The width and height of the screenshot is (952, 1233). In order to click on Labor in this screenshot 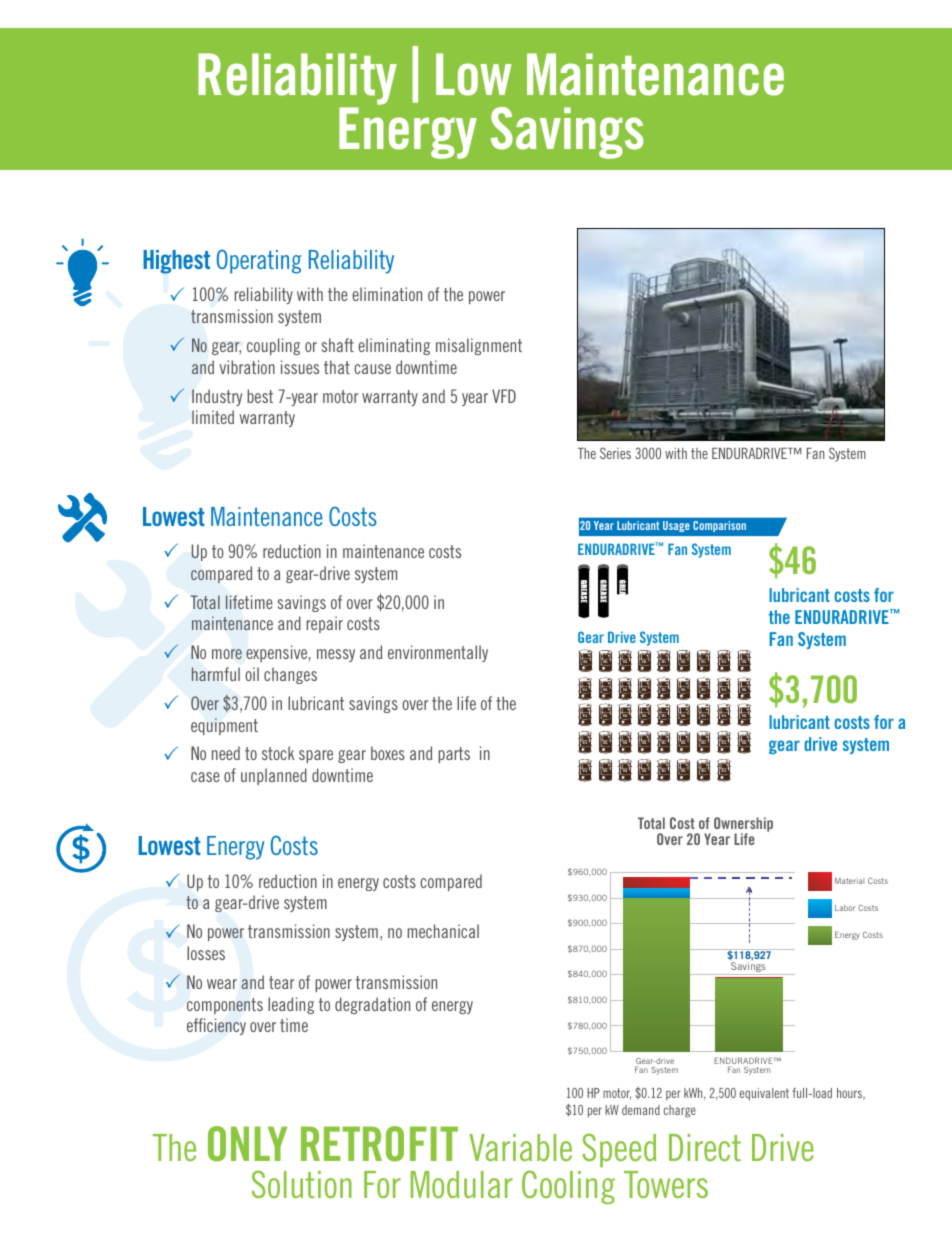, I will do `click(845, 908)`.
